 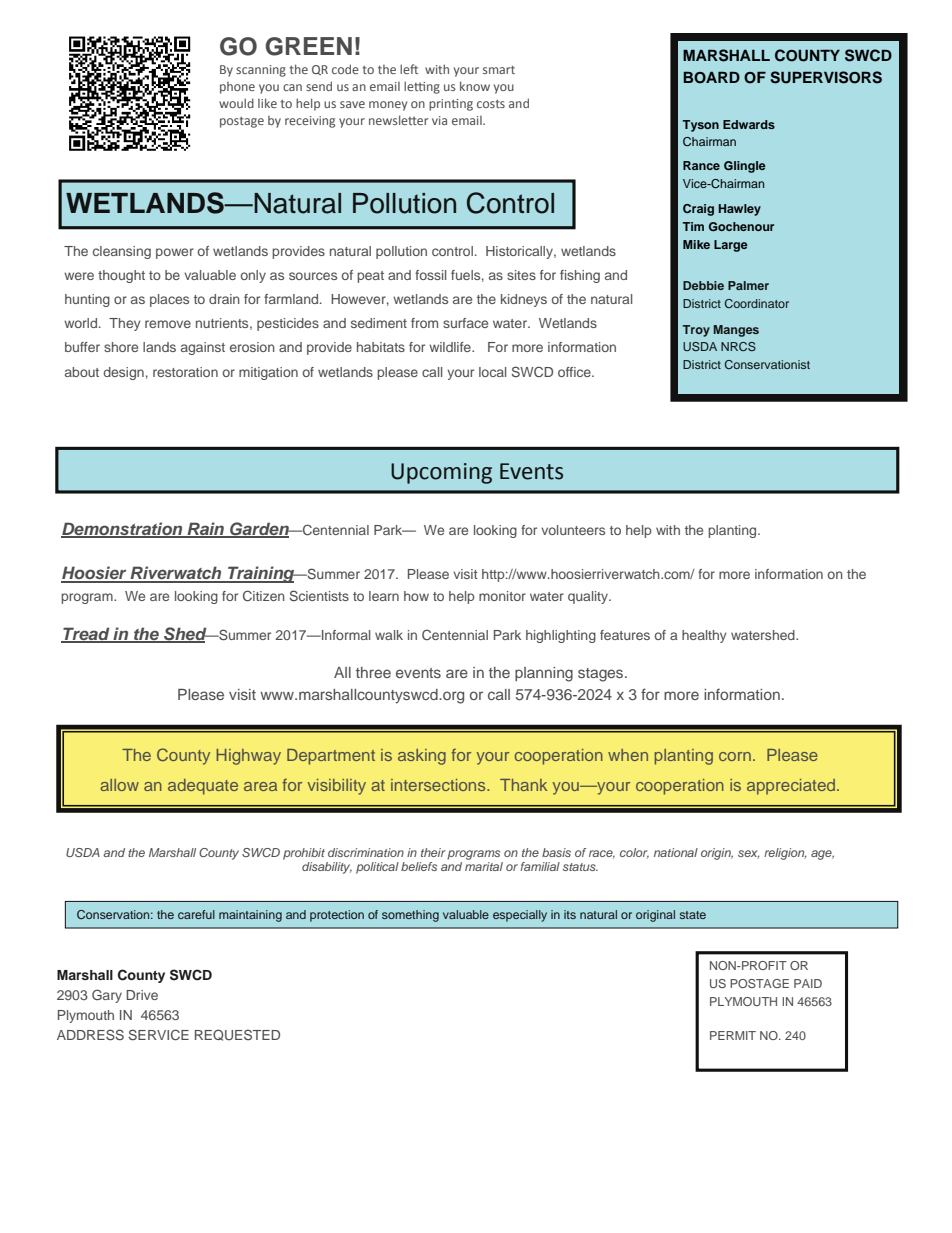 I want to click on walk, so click(x=389, y=635).
